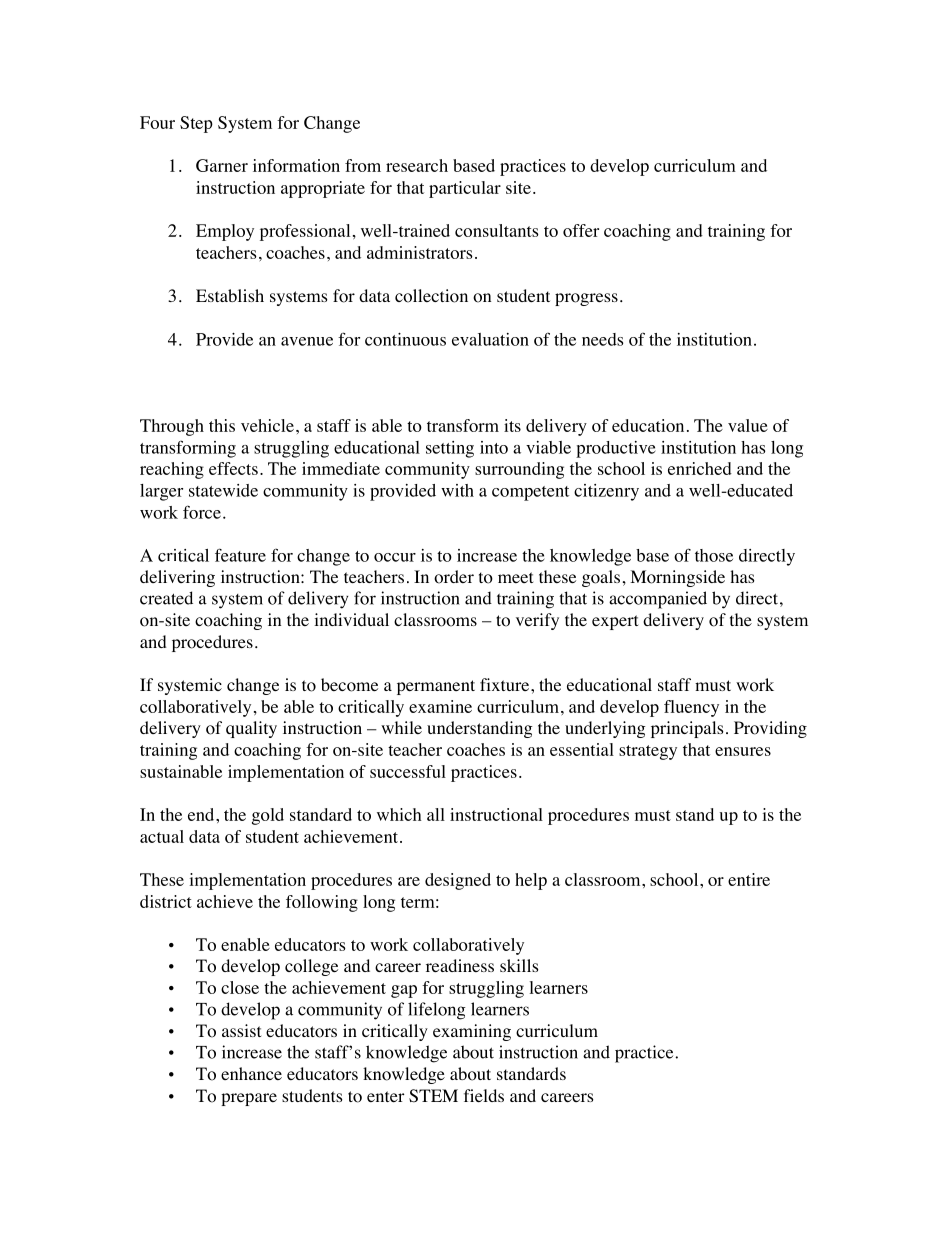  What do you see at coordinates (251, 1073) in the page?
I see `enhance` at bounding box center [251, 1073].
